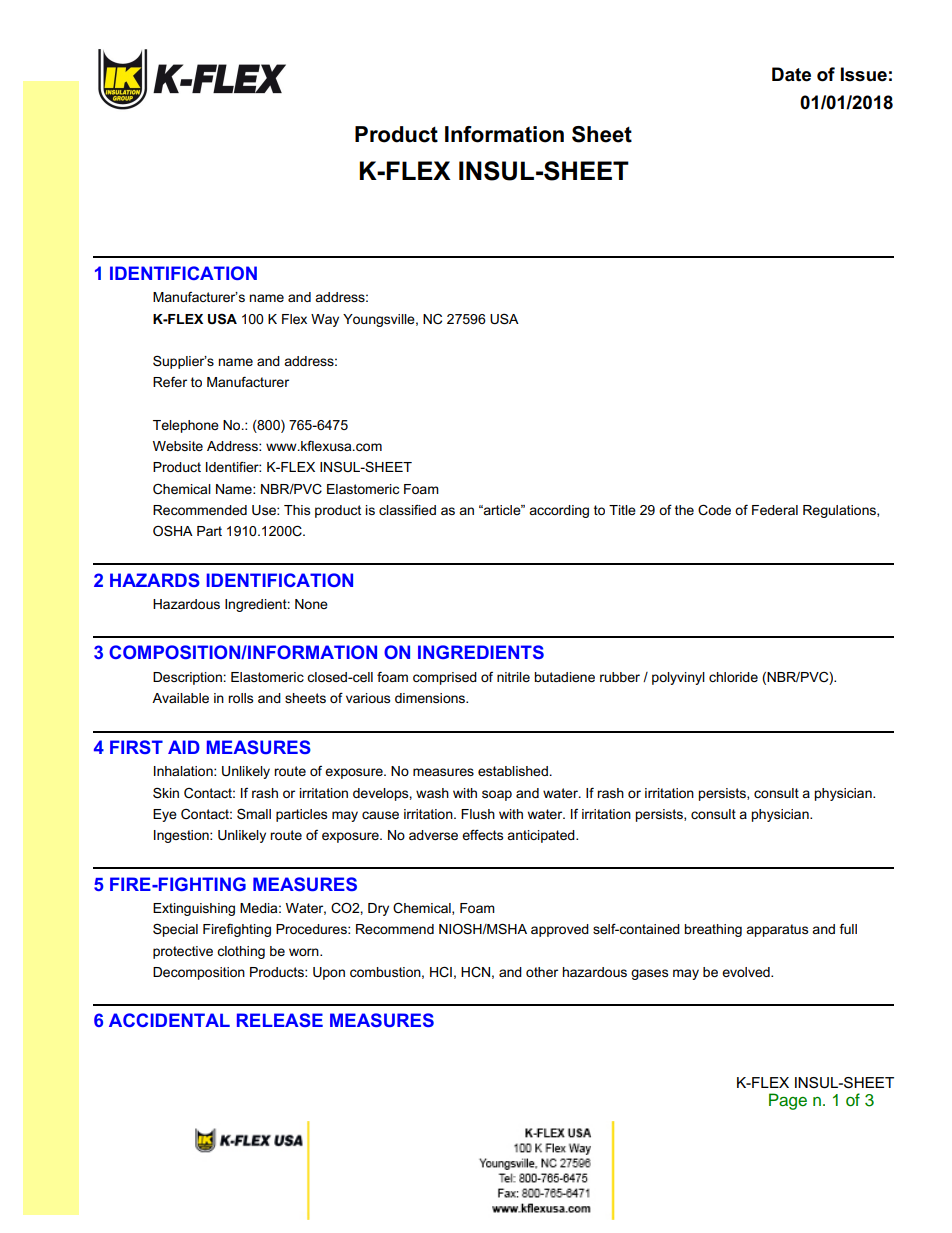 This screenshot has width=952, height=1233. What do you see at coordinates (254, 813) in the screenshot?
I see `Small` at bounding box center [254, 813].
